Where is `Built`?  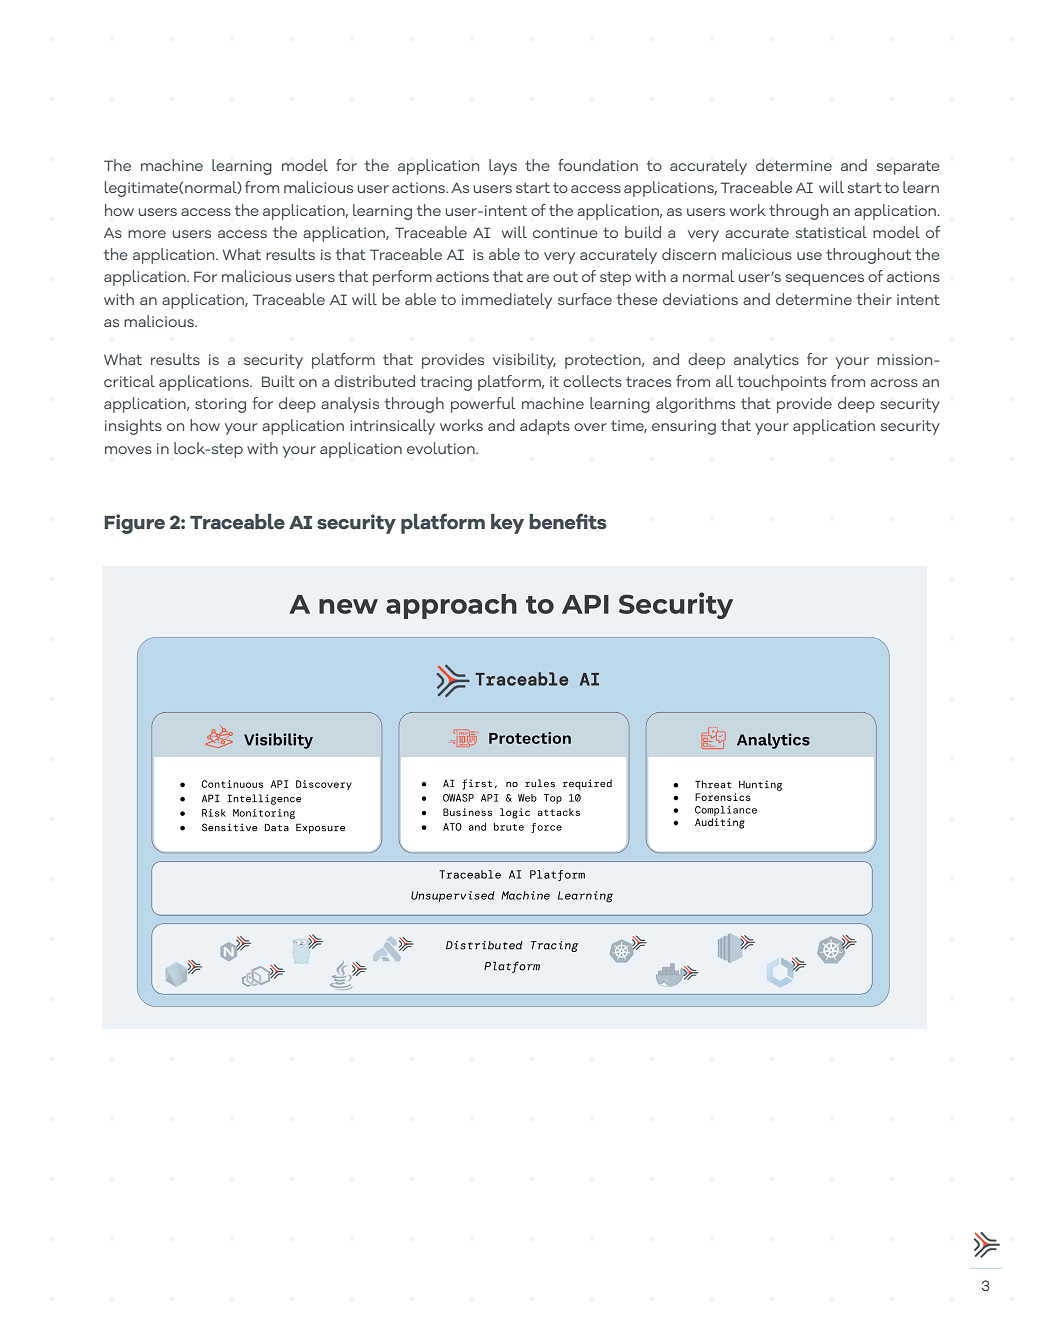
Built is located at coordinates (278, 381).
